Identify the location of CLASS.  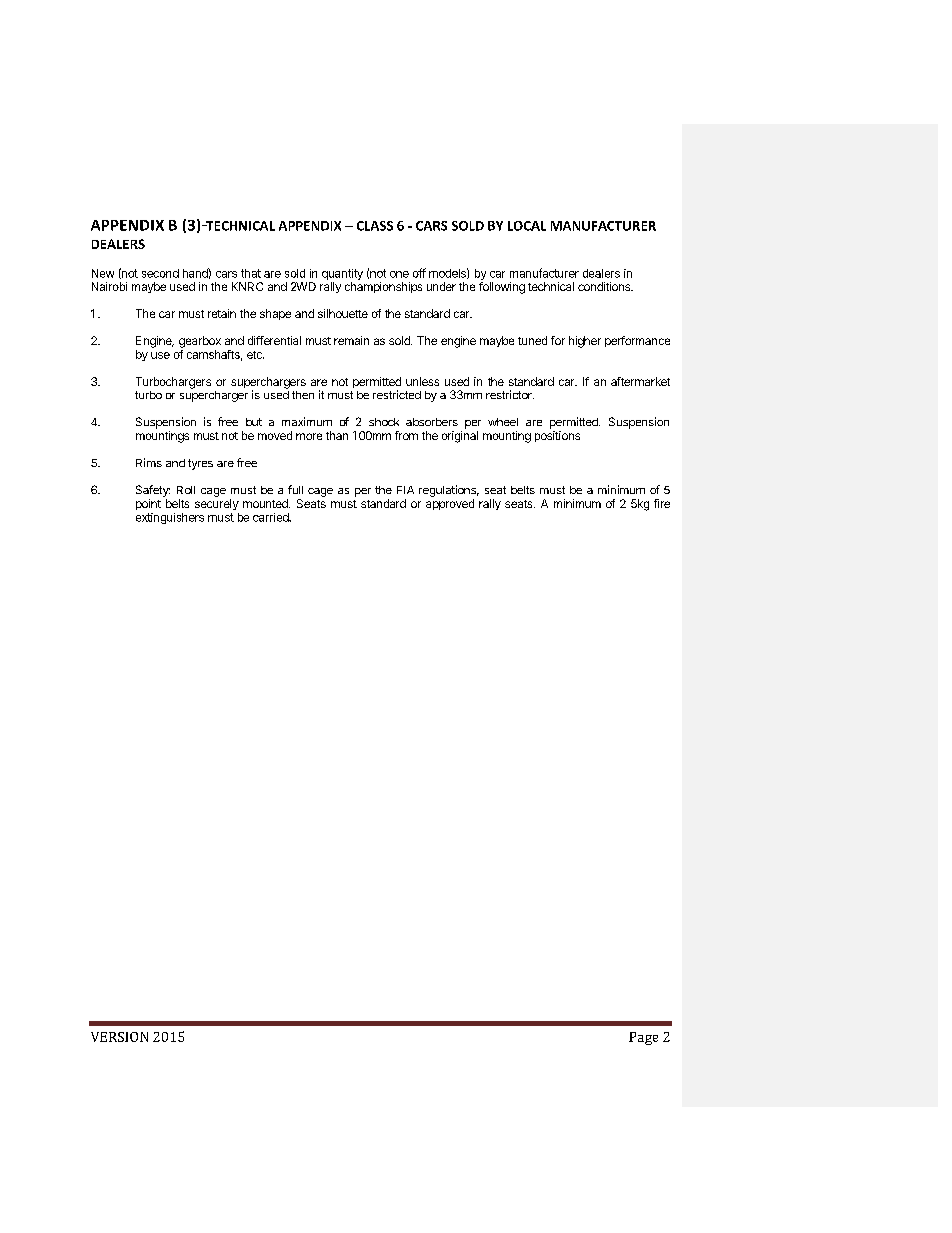
(375, 226).
